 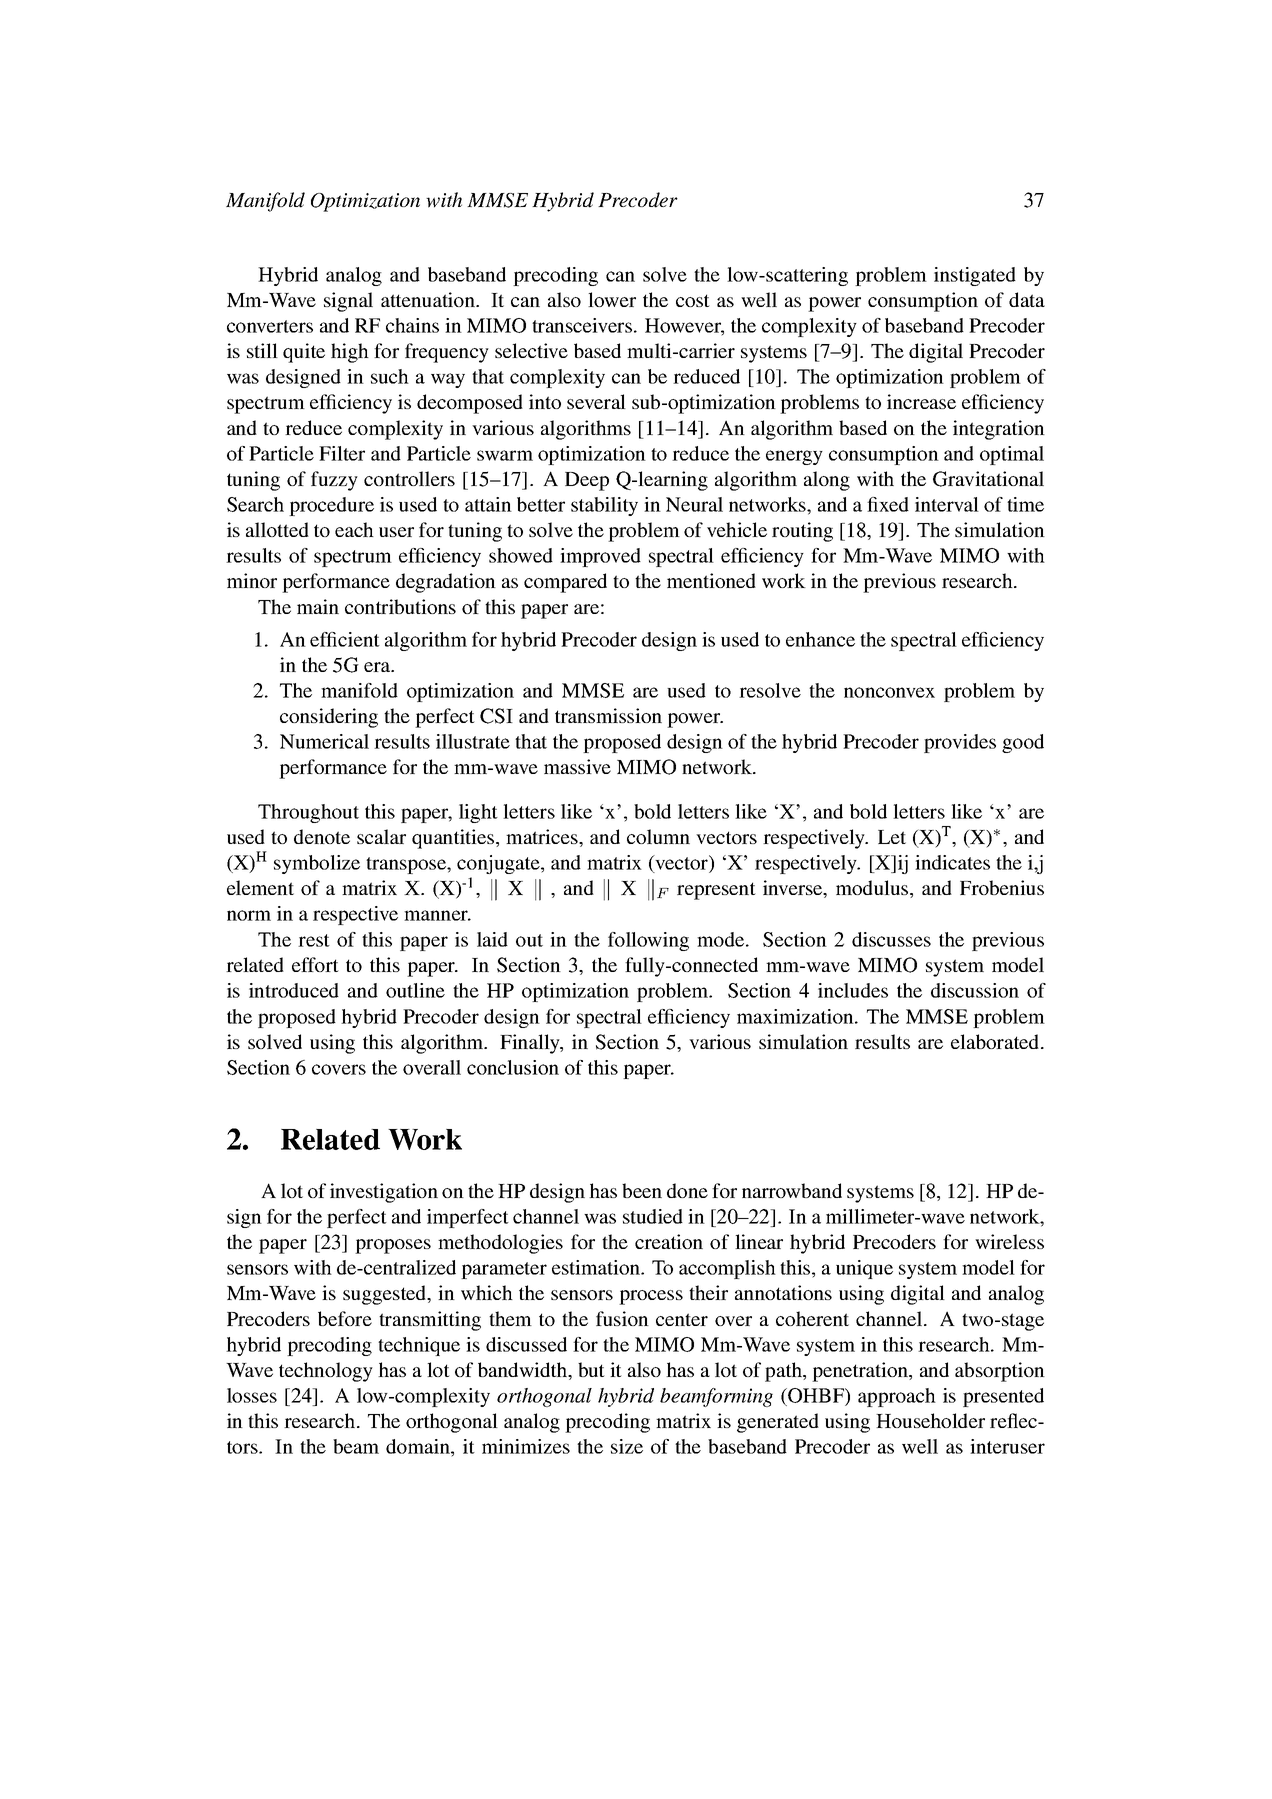 I want to click on losses, so click(x=252, y=1395).
